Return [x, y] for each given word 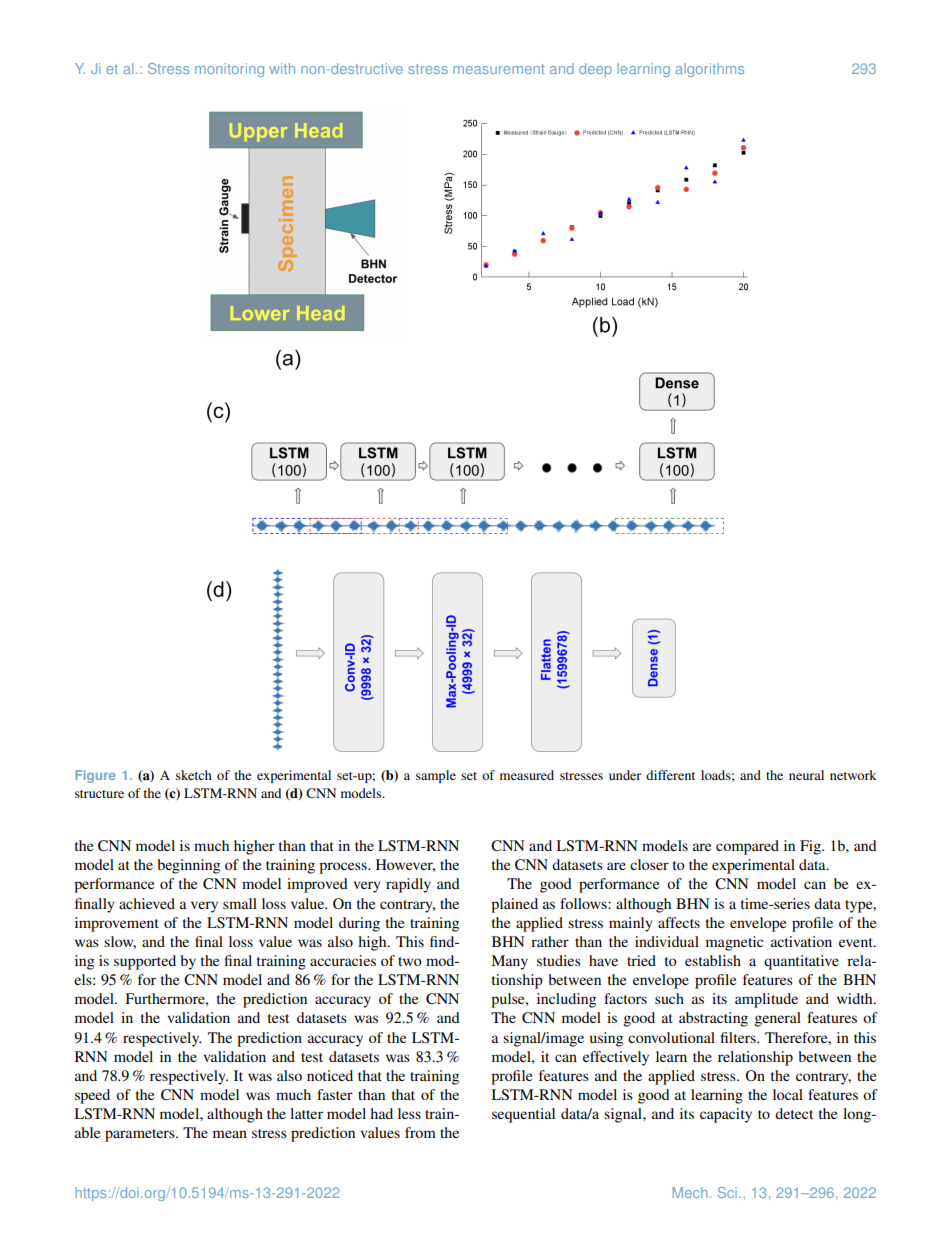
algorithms [709, 70]
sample [436, 776]
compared [747, 847]
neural [806, 775]
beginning [188, 866]
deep [595, 70]
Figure [95, 776]
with [282, 68]
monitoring [229, 70]
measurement [499, 69]
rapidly [408, 885]
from [420, 1132]
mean [230, 1134]
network [853, 775]
